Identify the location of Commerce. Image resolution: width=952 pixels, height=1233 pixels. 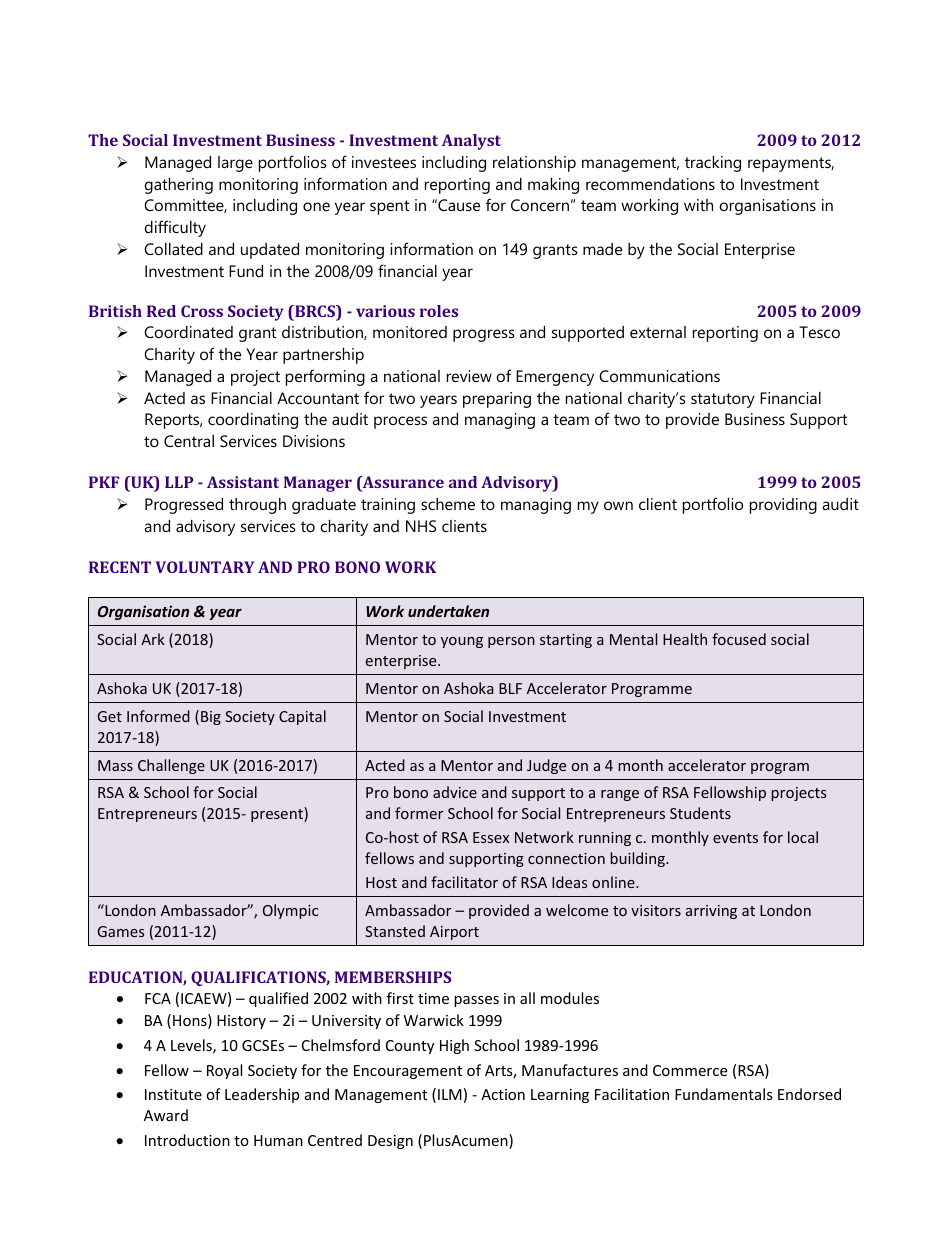
(690, 1070).
